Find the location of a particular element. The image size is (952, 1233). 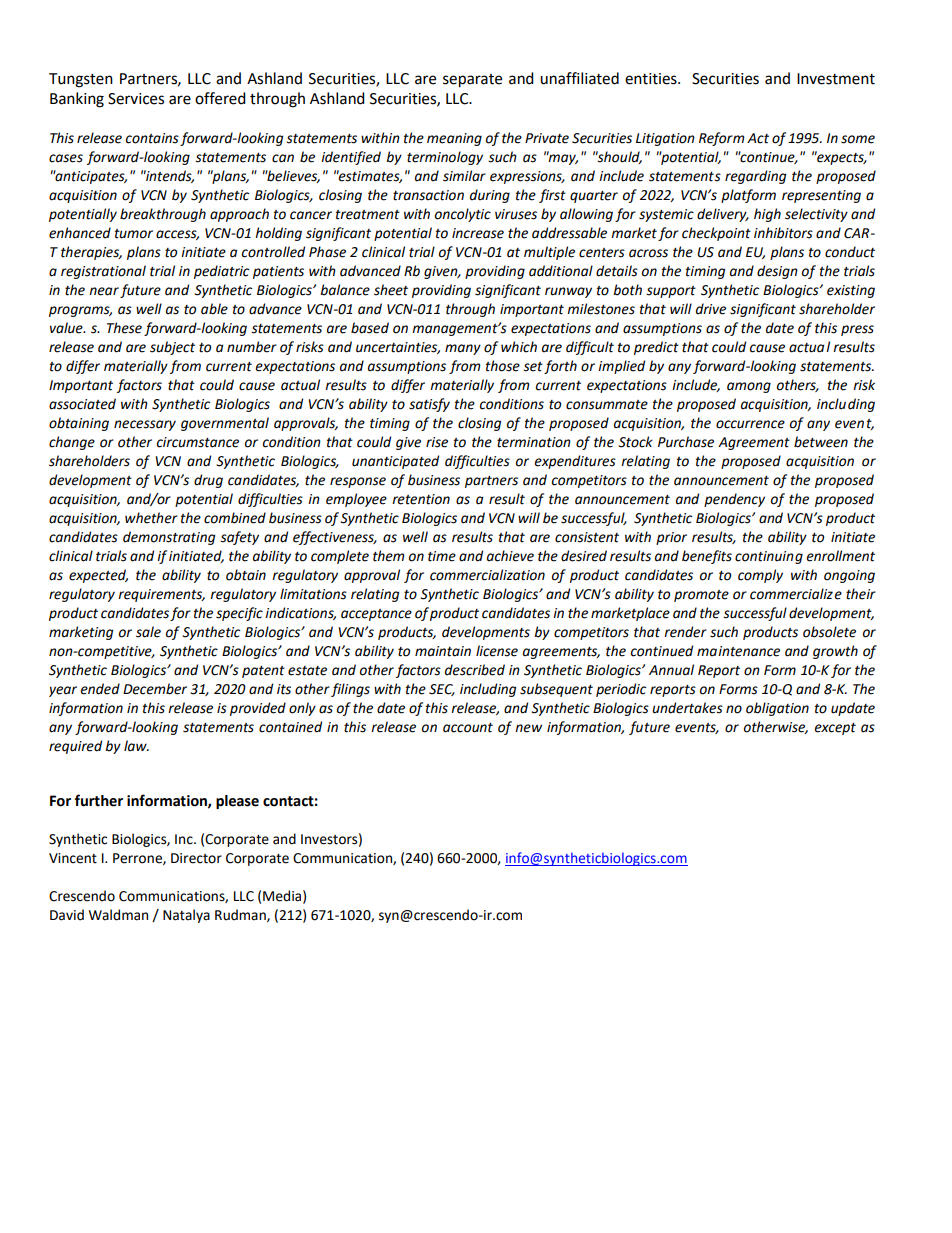

Investment is located at coordinates (836, 79).
